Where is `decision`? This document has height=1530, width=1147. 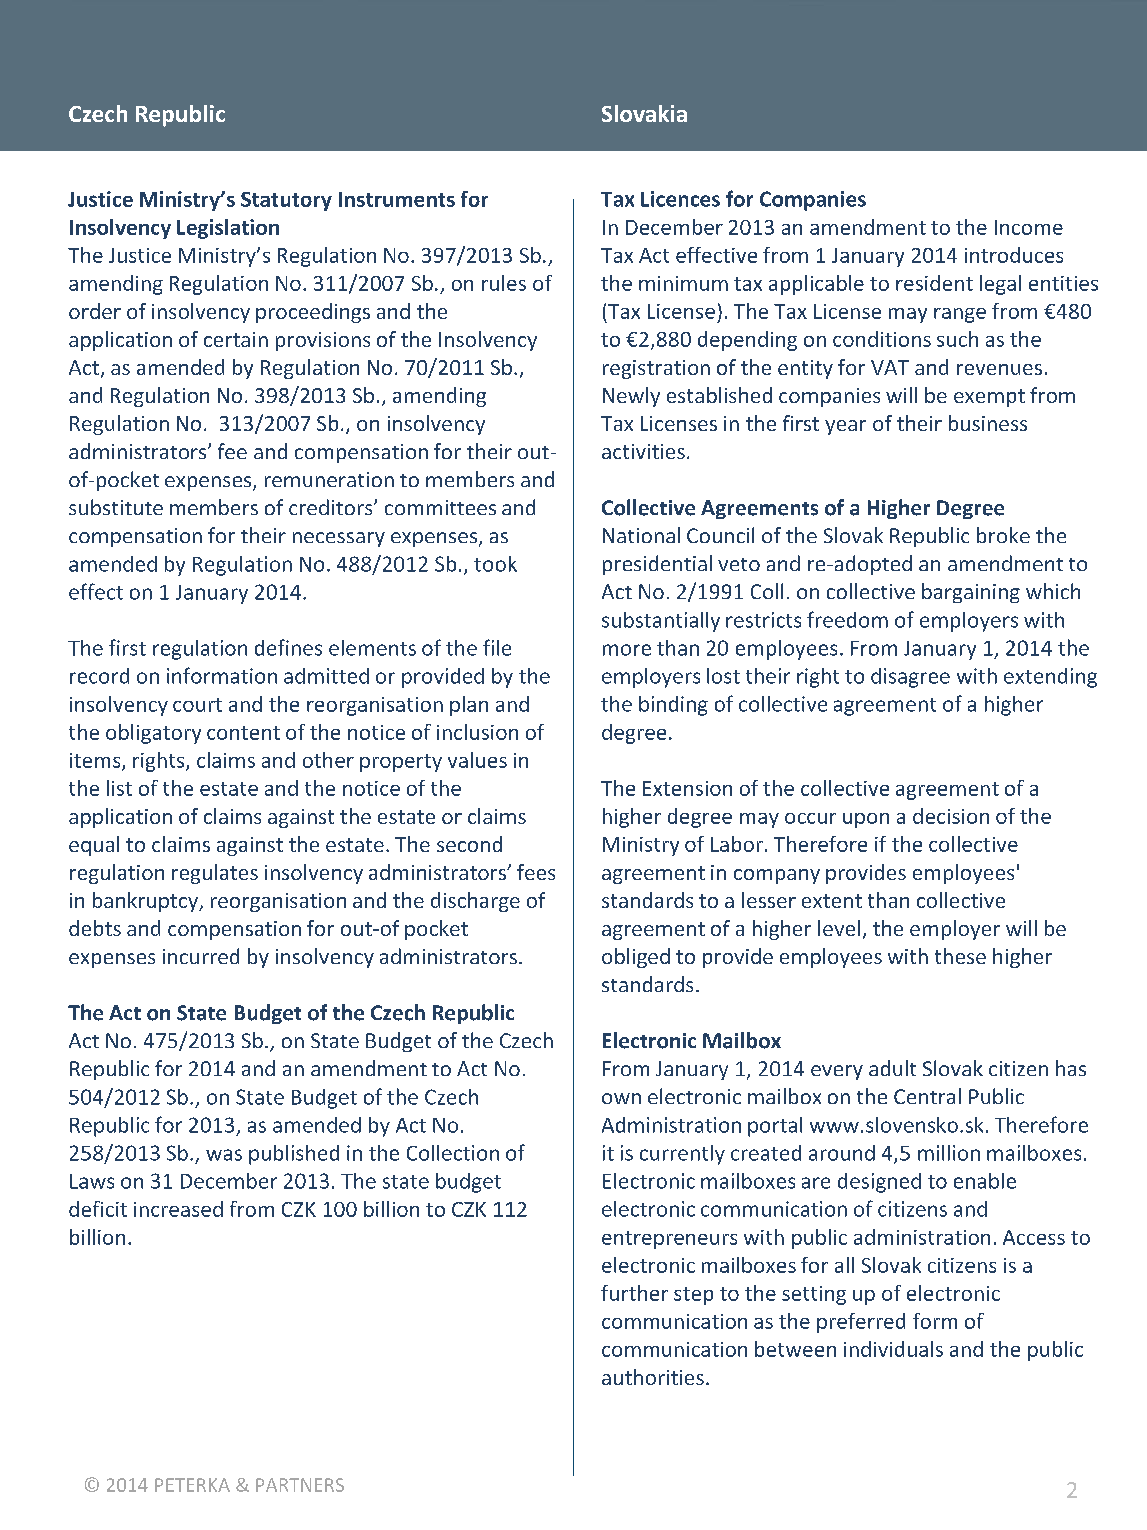
decision is located at coordinates (951, 816).
